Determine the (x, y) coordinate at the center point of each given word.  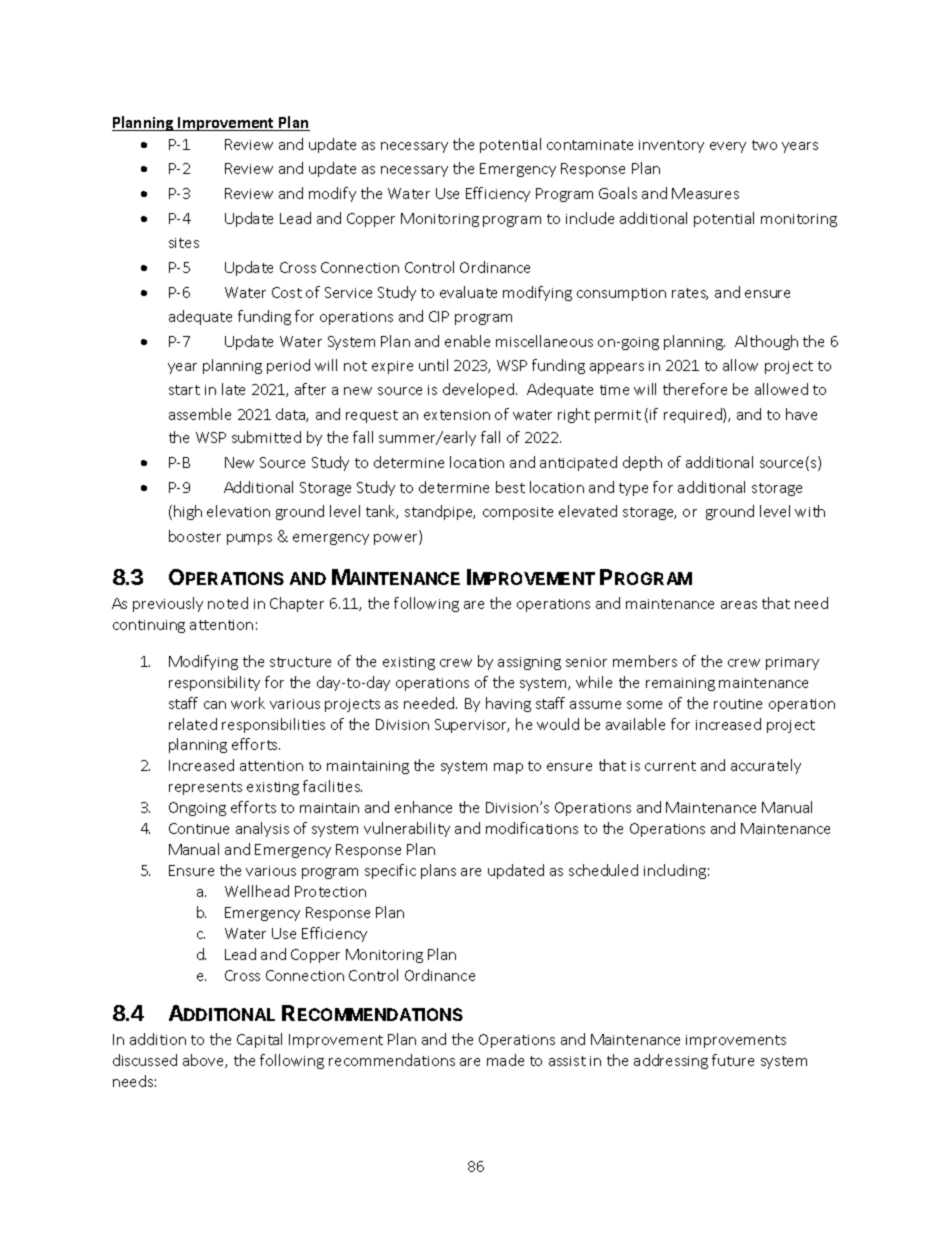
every (728, 147)
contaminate (590, 145)
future (733, 1060)
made (505, 1060)
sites (184, 243)
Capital (259, 1040)
